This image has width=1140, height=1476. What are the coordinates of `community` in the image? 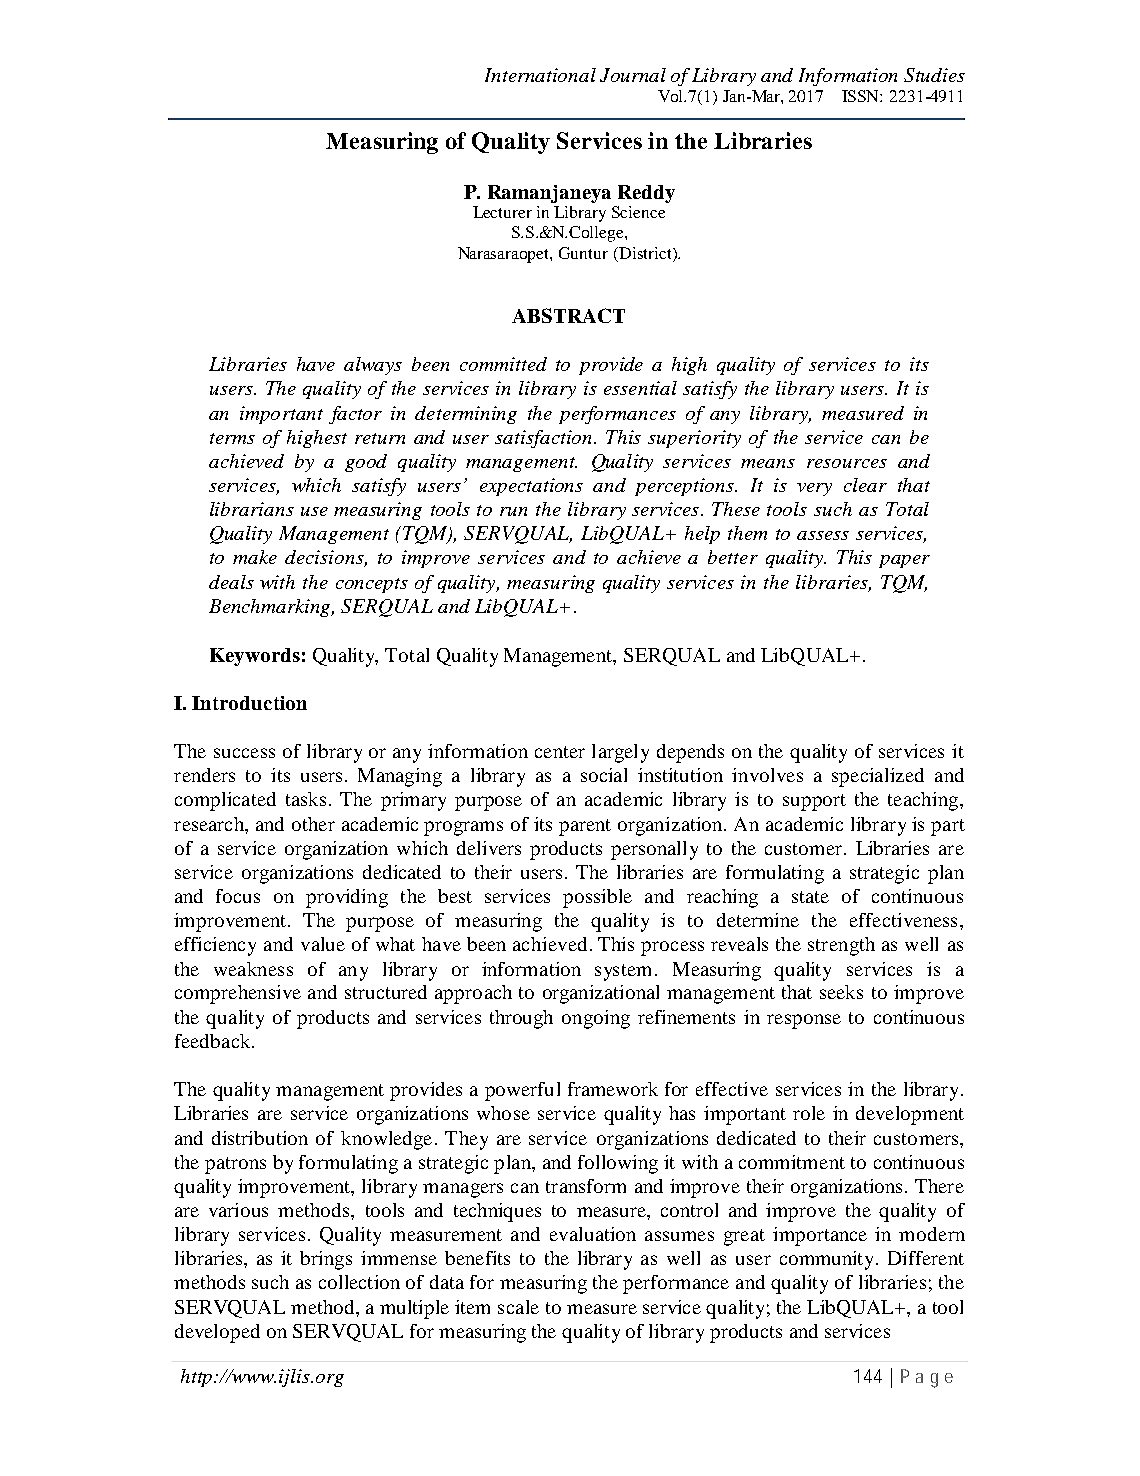 It's located at (828, 1260).
